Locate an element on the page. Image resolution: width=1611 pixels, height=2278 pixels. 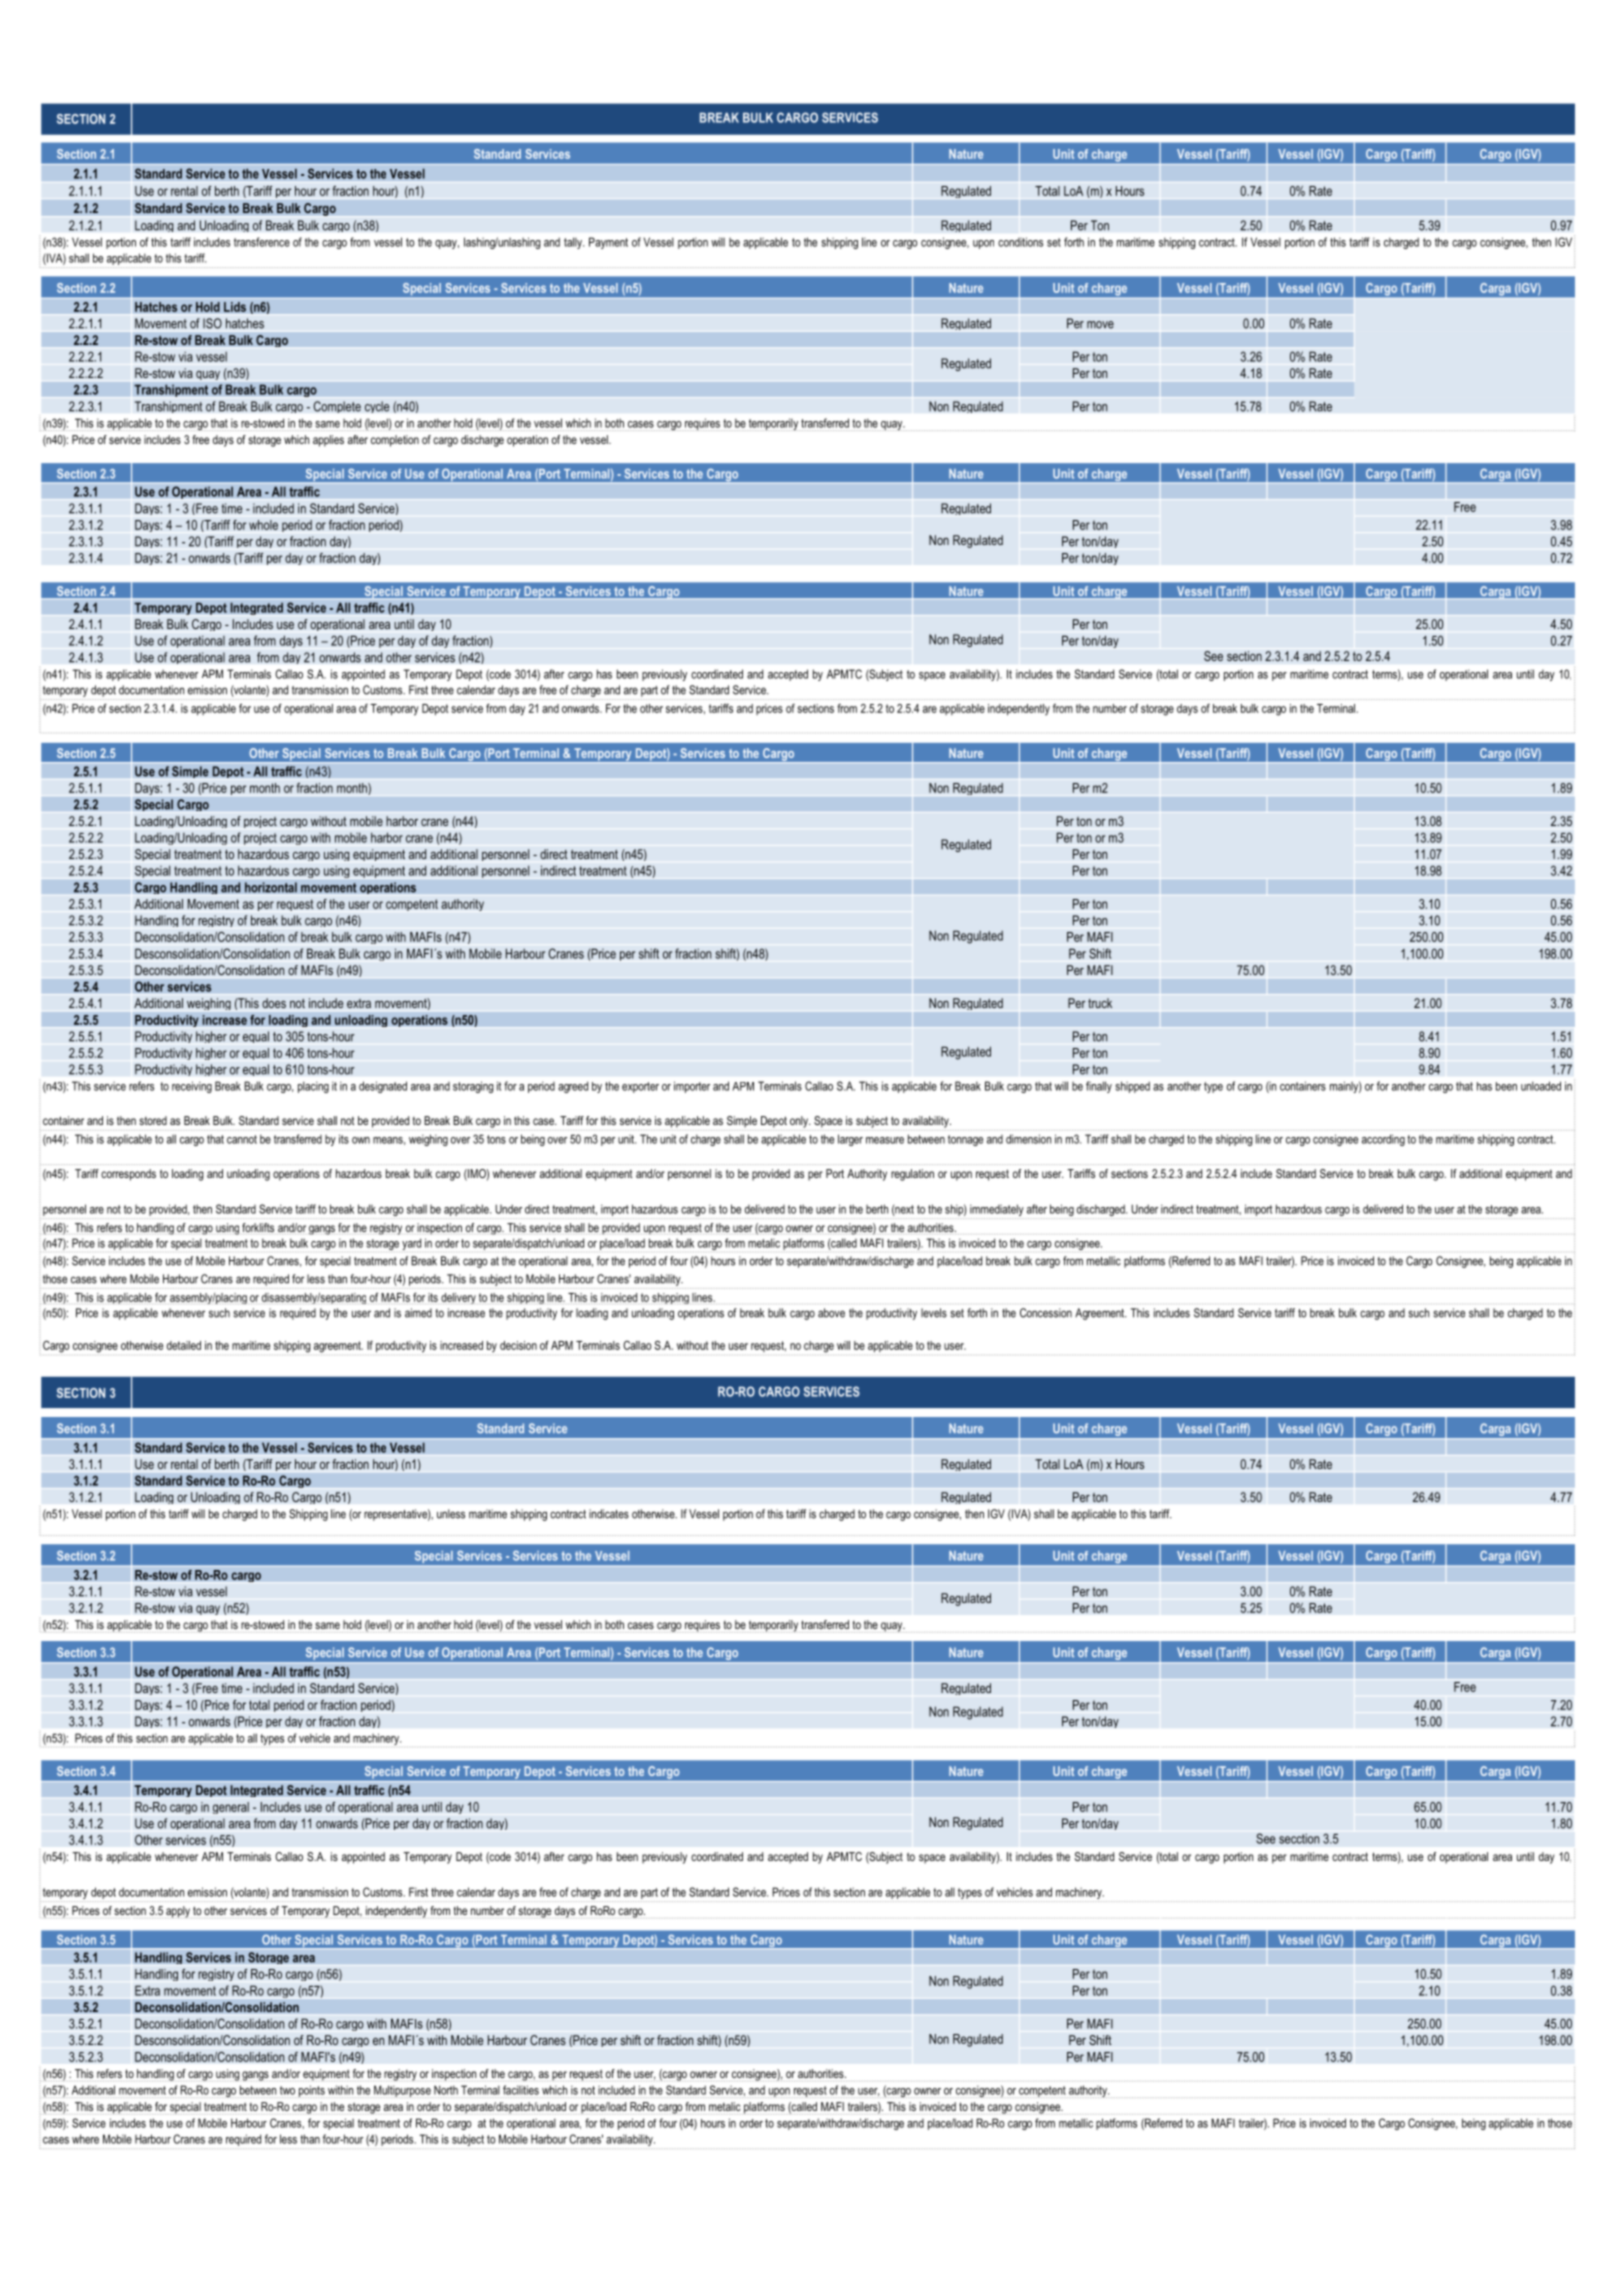
facilities is located at coordinates (521, 2090).
